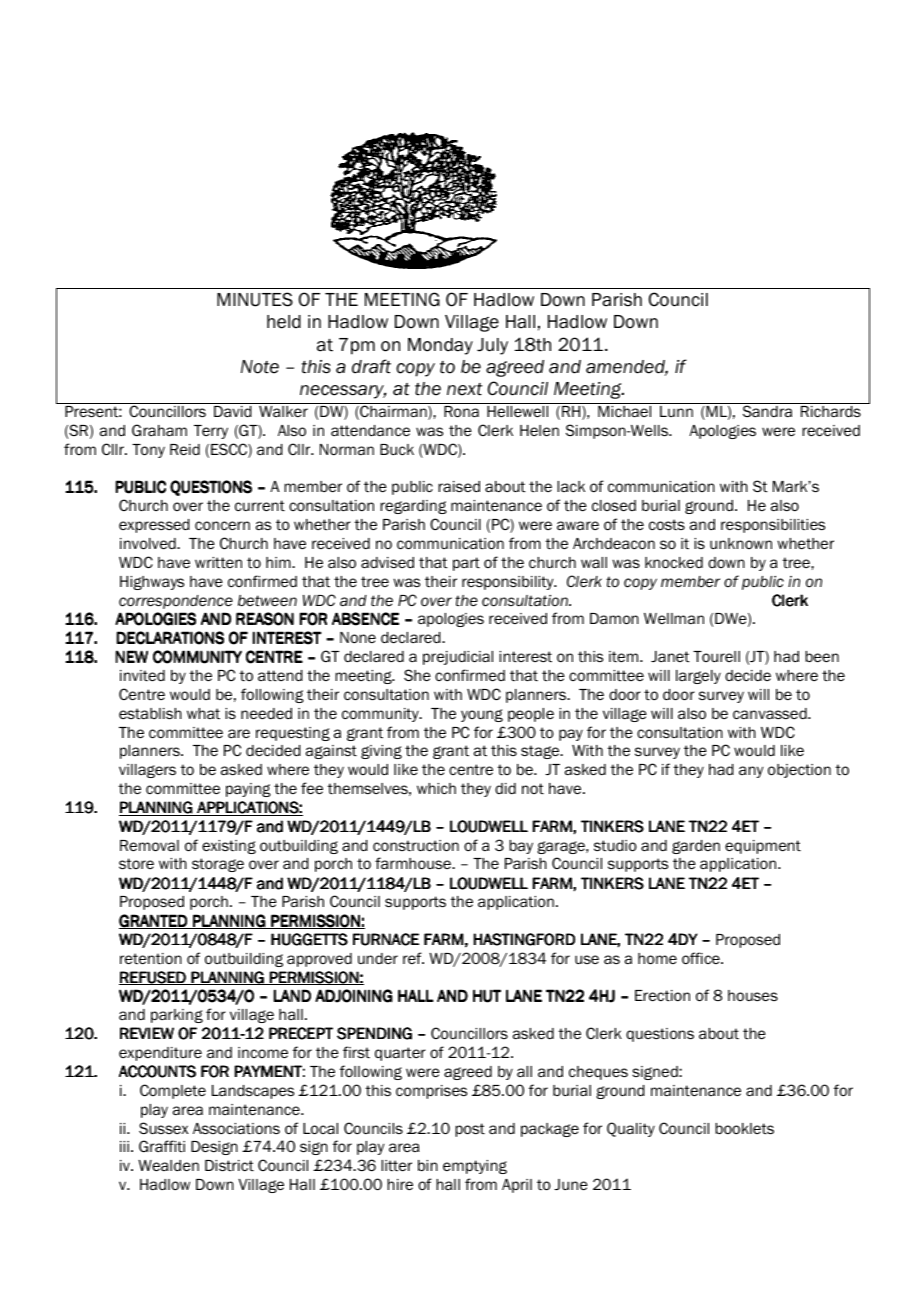 This image has height=1308, width=924. What do you see at coordinates (255, 299) in the image?
I see `MINUTES` at bounding box center [255, 299].
